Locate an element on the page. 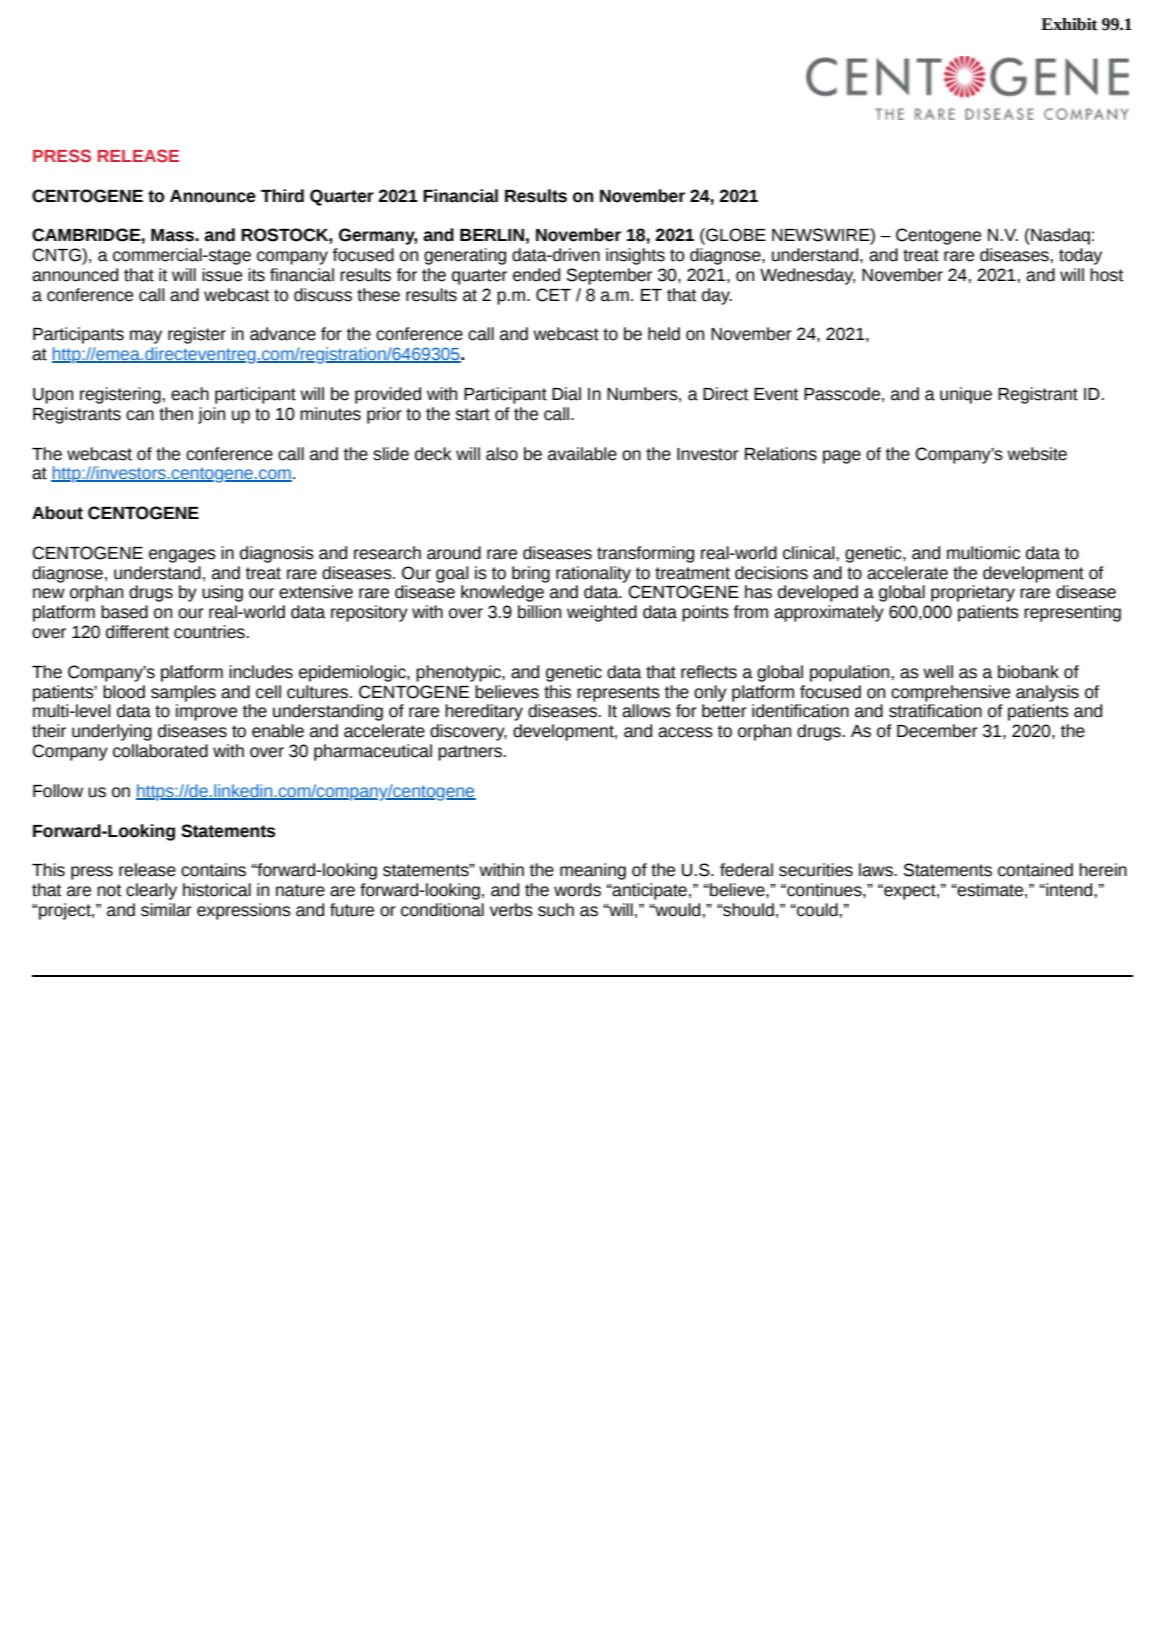 This document has height=1650, width=1166. Third is located at coordinates (282, 196).
